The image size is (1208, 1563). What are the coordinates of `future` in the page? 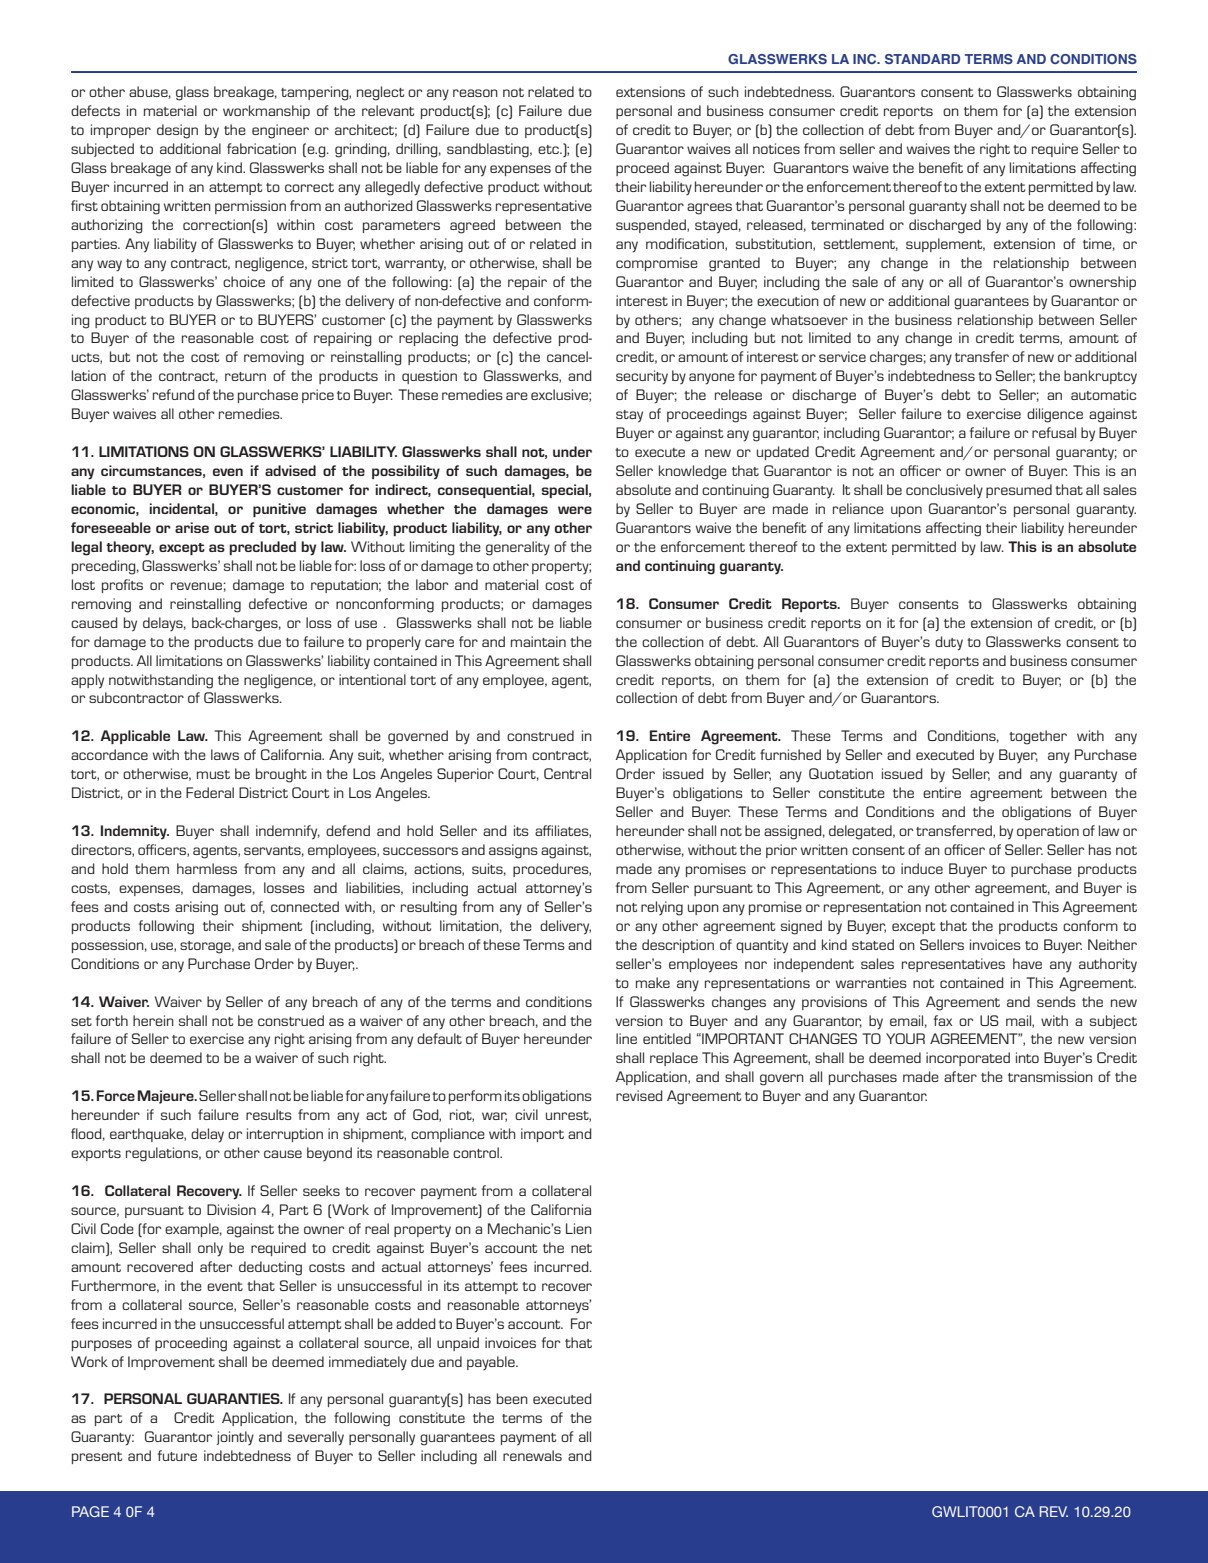 It's located at (177, 1455).
